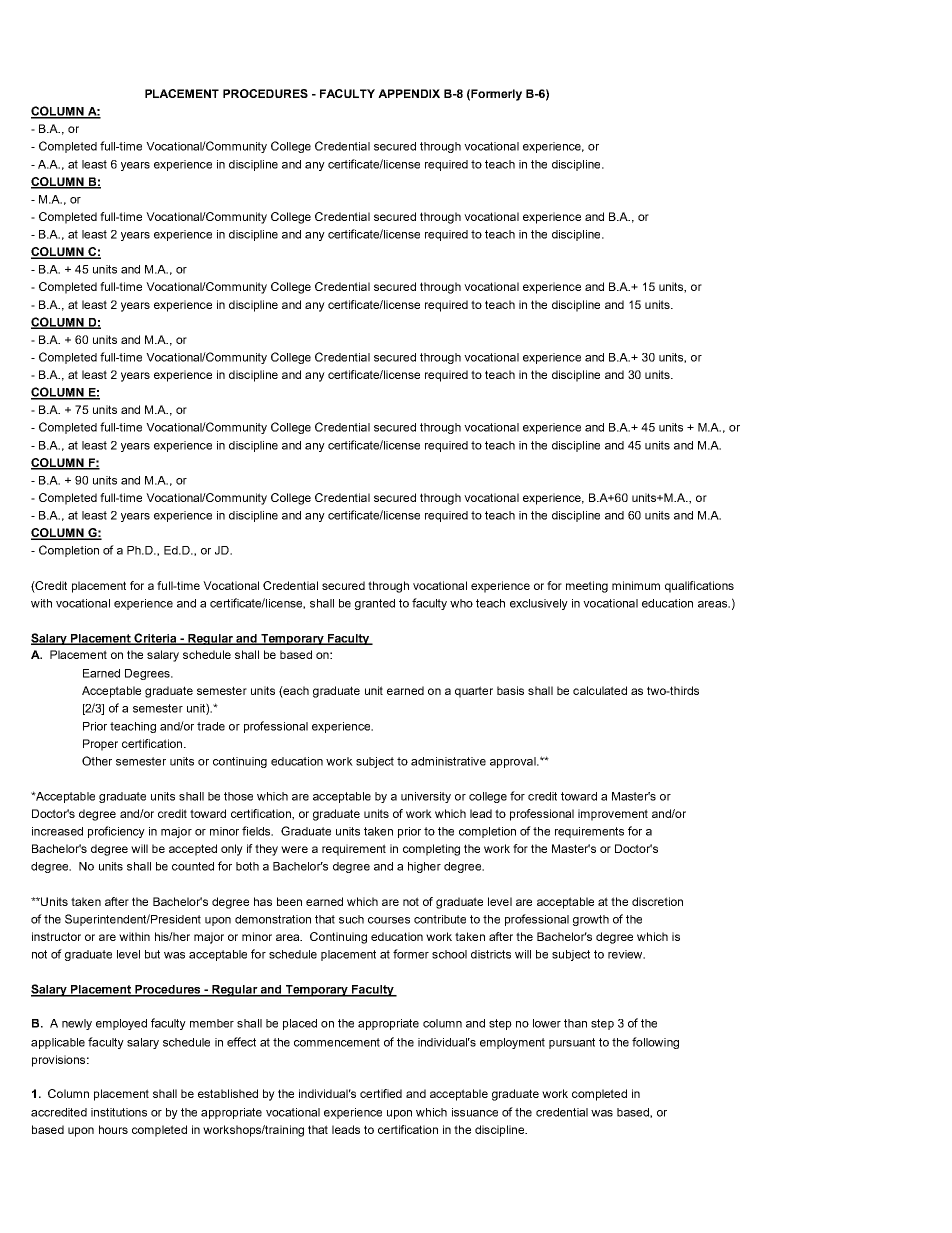 The width and height of the page is (952, 1233). Describe the element at coordinates (409, 93) in the page. I see `APPENDIX` at that location.
